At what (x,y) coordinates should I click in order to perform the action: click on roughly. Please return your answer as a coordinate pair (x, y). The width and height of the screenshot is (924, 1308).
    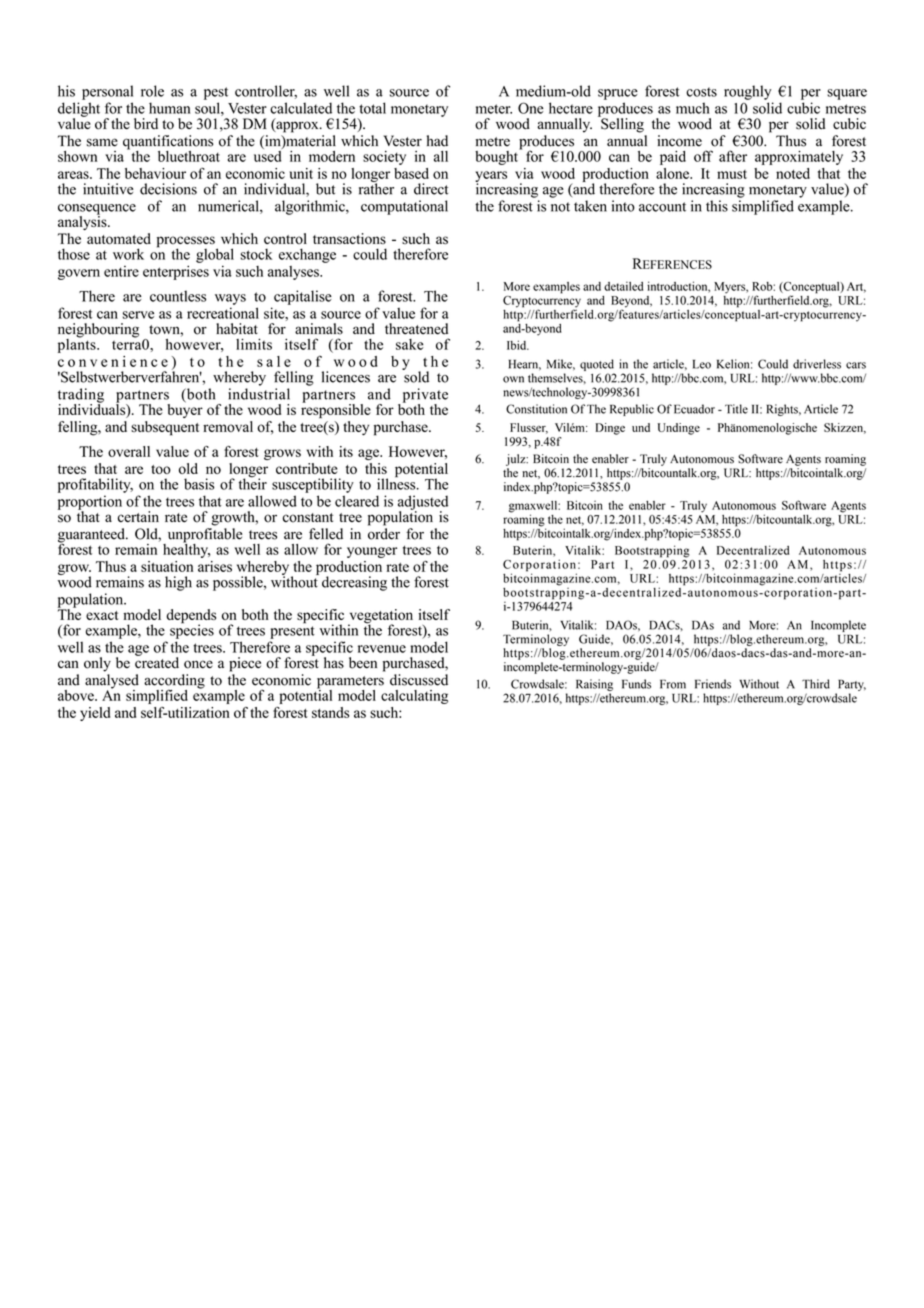
    Looking at the image, I should click on (748, 92).
